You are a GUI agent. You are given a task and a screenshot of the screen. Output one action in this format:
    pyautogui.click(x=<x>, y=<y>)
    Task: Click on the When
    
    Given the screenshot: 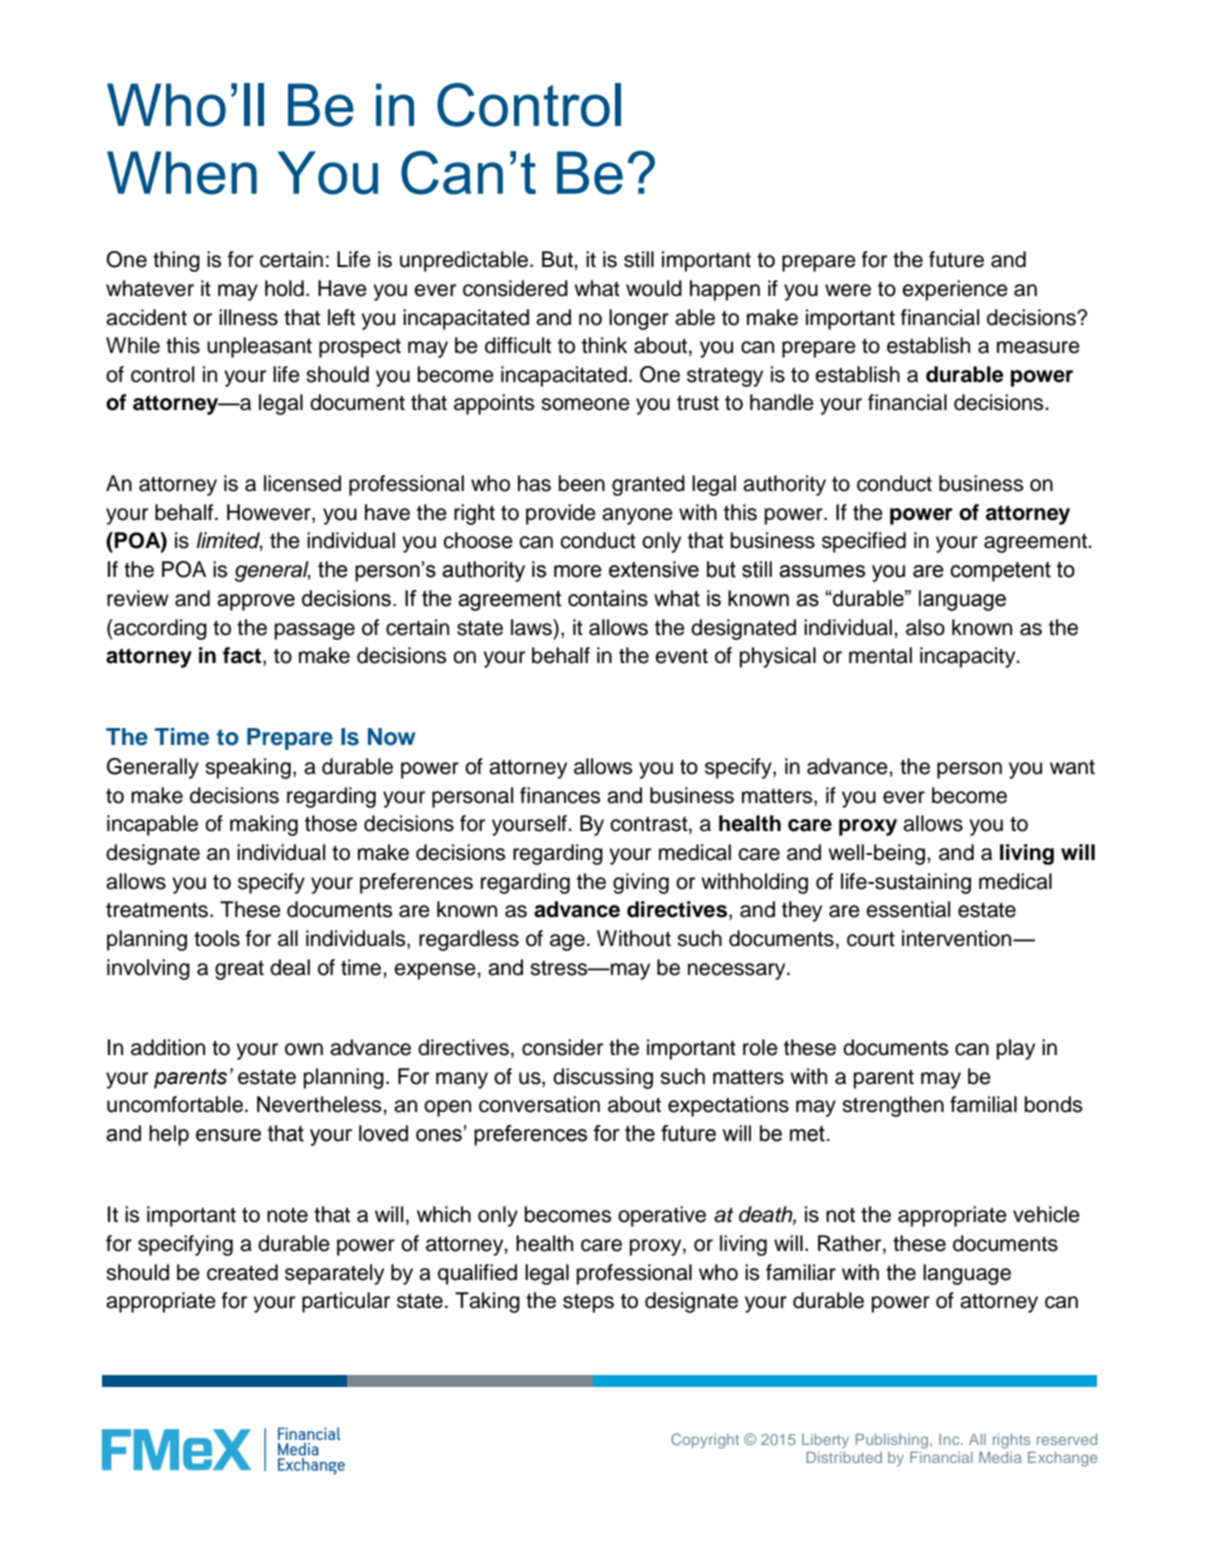 What is the action you would take?
    pyautogui.click(x=182, y=173)
